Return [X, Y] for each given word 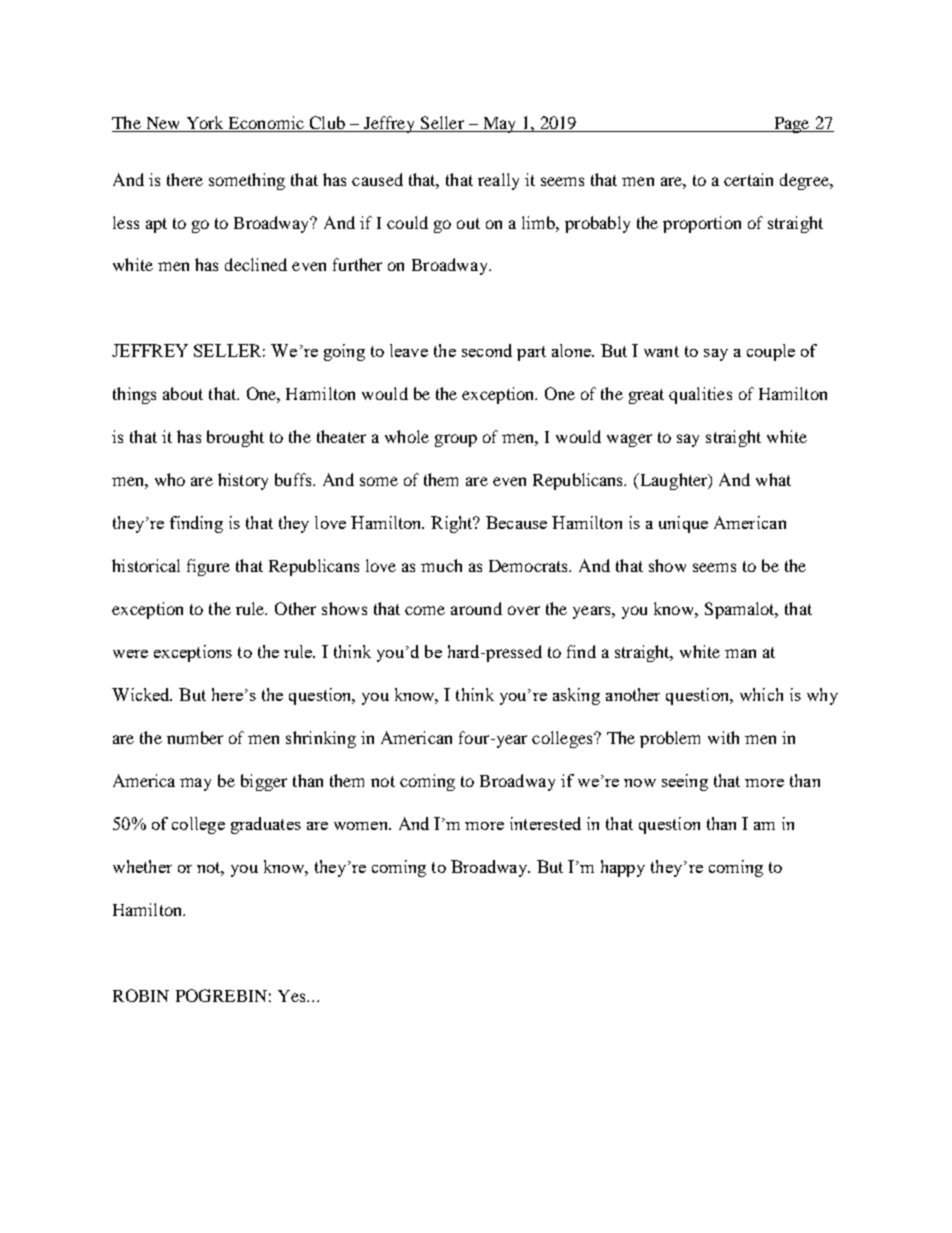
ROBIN [141, 995]
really [498, 181]
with [723, 737]
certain [748, 179]
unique [683, 524]
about [183, 393]
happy [623, 868]
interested [545, 823]
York [205, 124]
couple [771, 352]
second [487, 350]
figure [208, 567]
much [441, 565]
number [195, 737]
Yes [293, 996]
